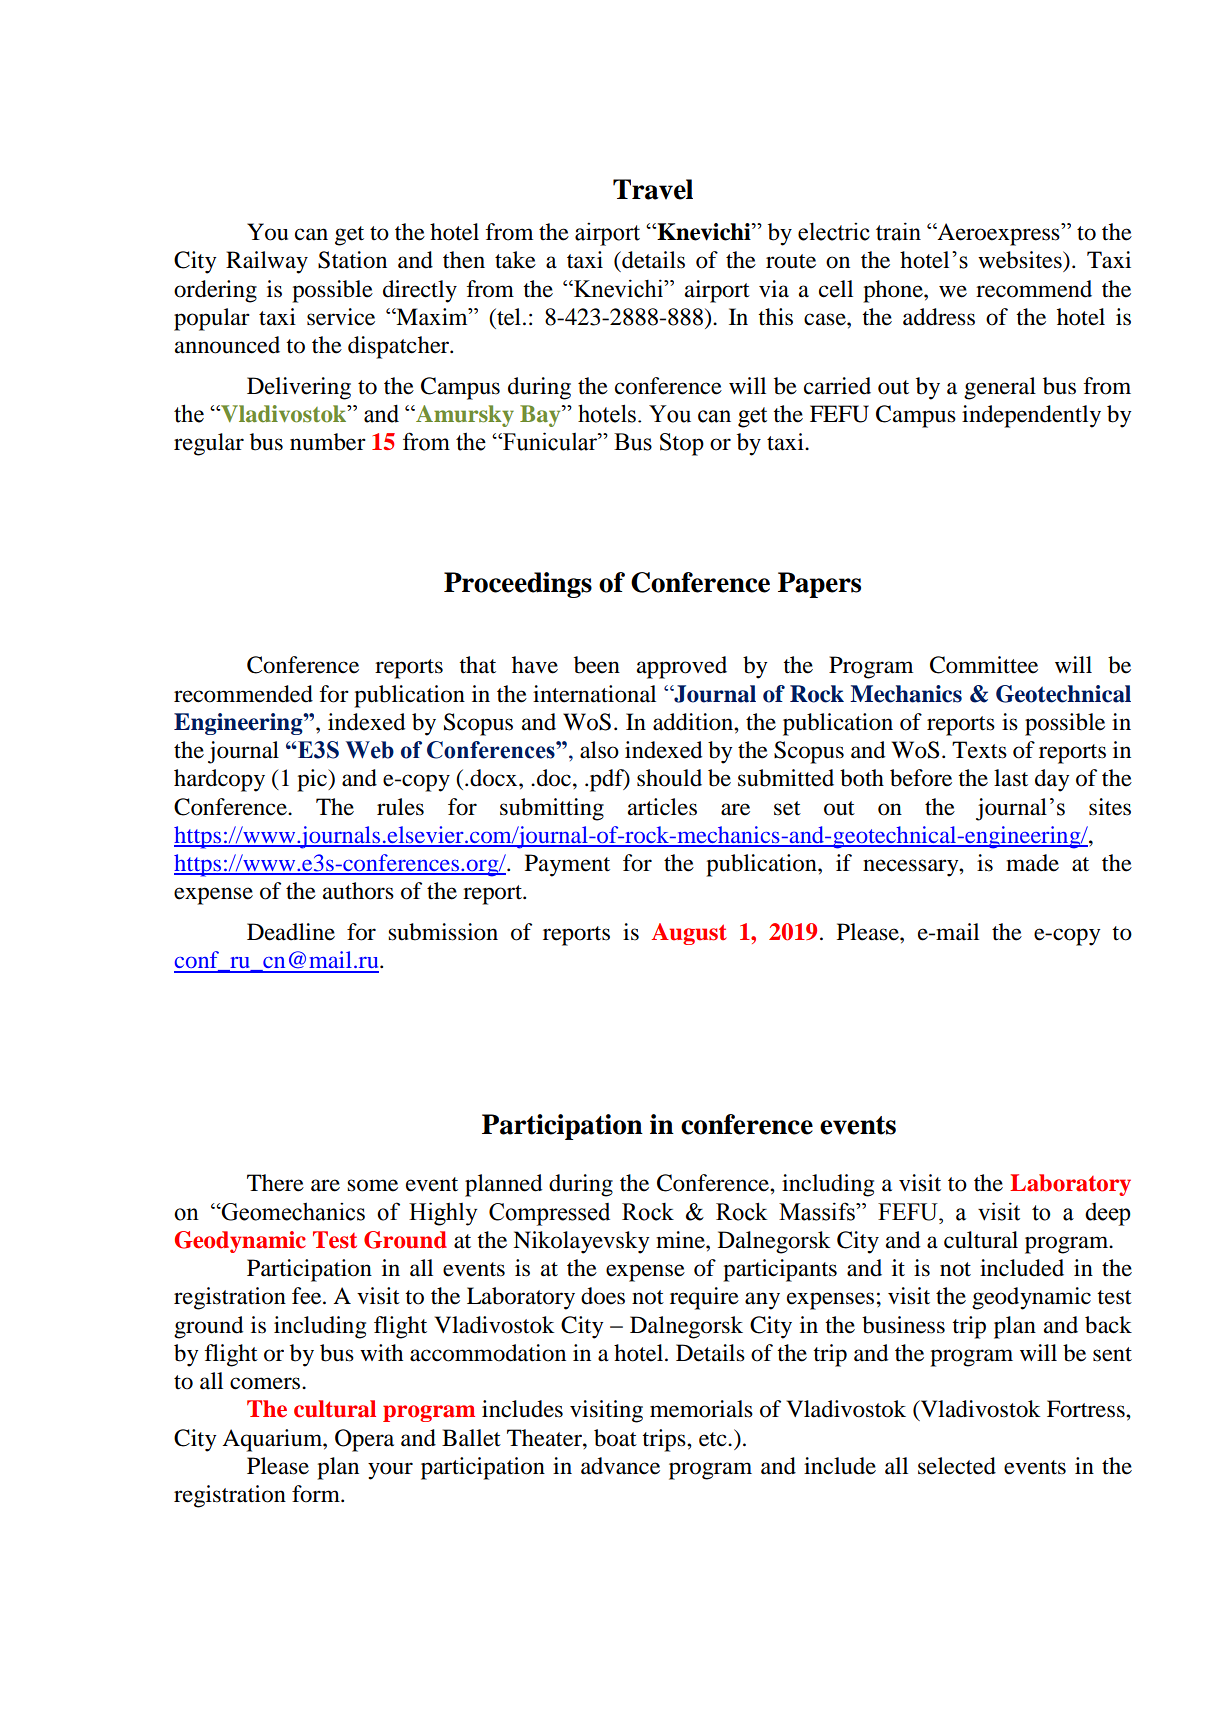 This screenshot has width=1219, height=1723. Describe the element at coordinates (477, 665) in the screenshot. I see `that` at that location.
